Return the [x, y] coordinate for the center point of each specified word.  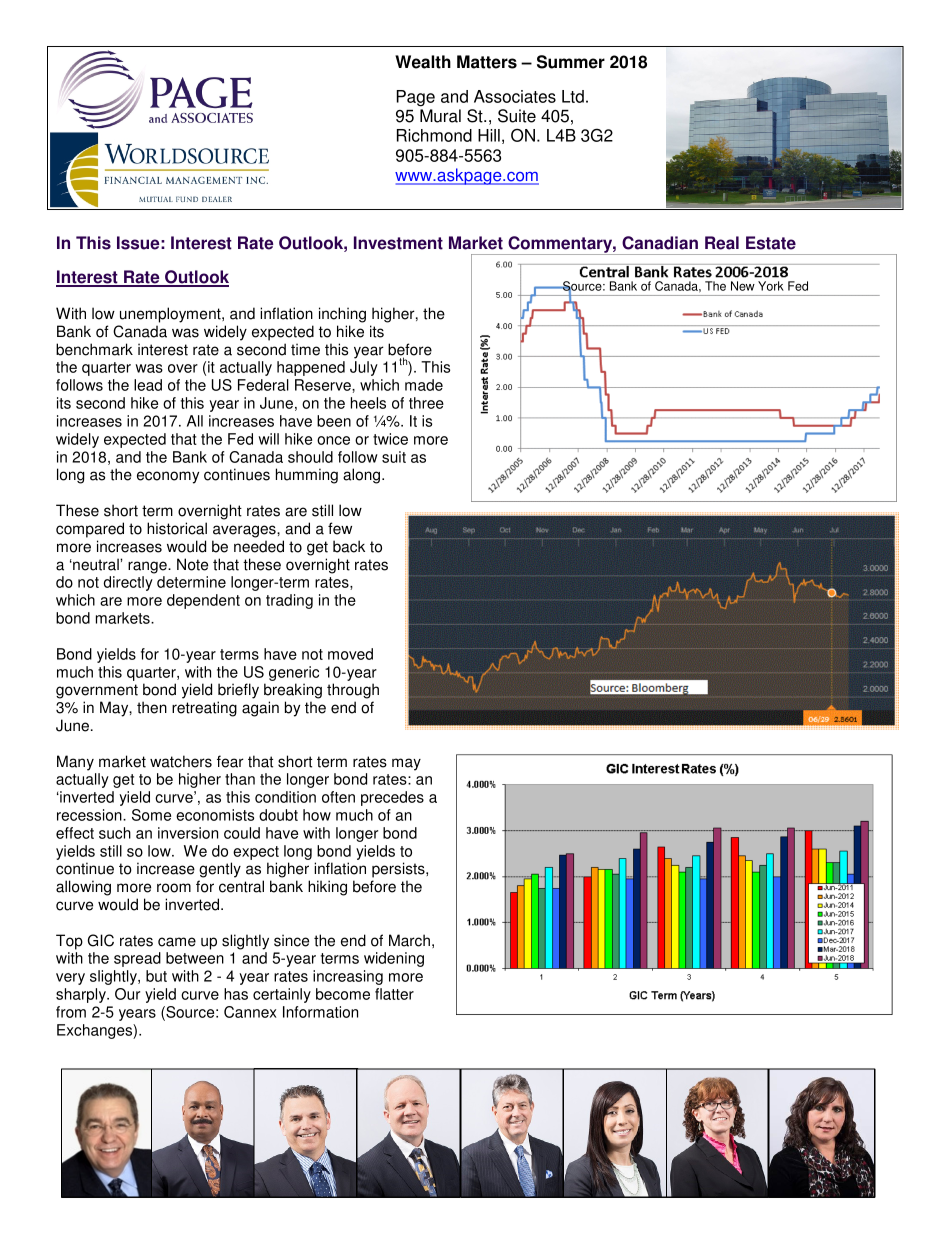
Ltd [573, 96]
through [353, 691]
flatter [394, 994]
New [743, 286]
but [156, 976]
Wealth [423, 62]
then [152, 707]
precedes [392, 798]
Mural [440, 116]
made [424, 385]
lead [148, 385]
